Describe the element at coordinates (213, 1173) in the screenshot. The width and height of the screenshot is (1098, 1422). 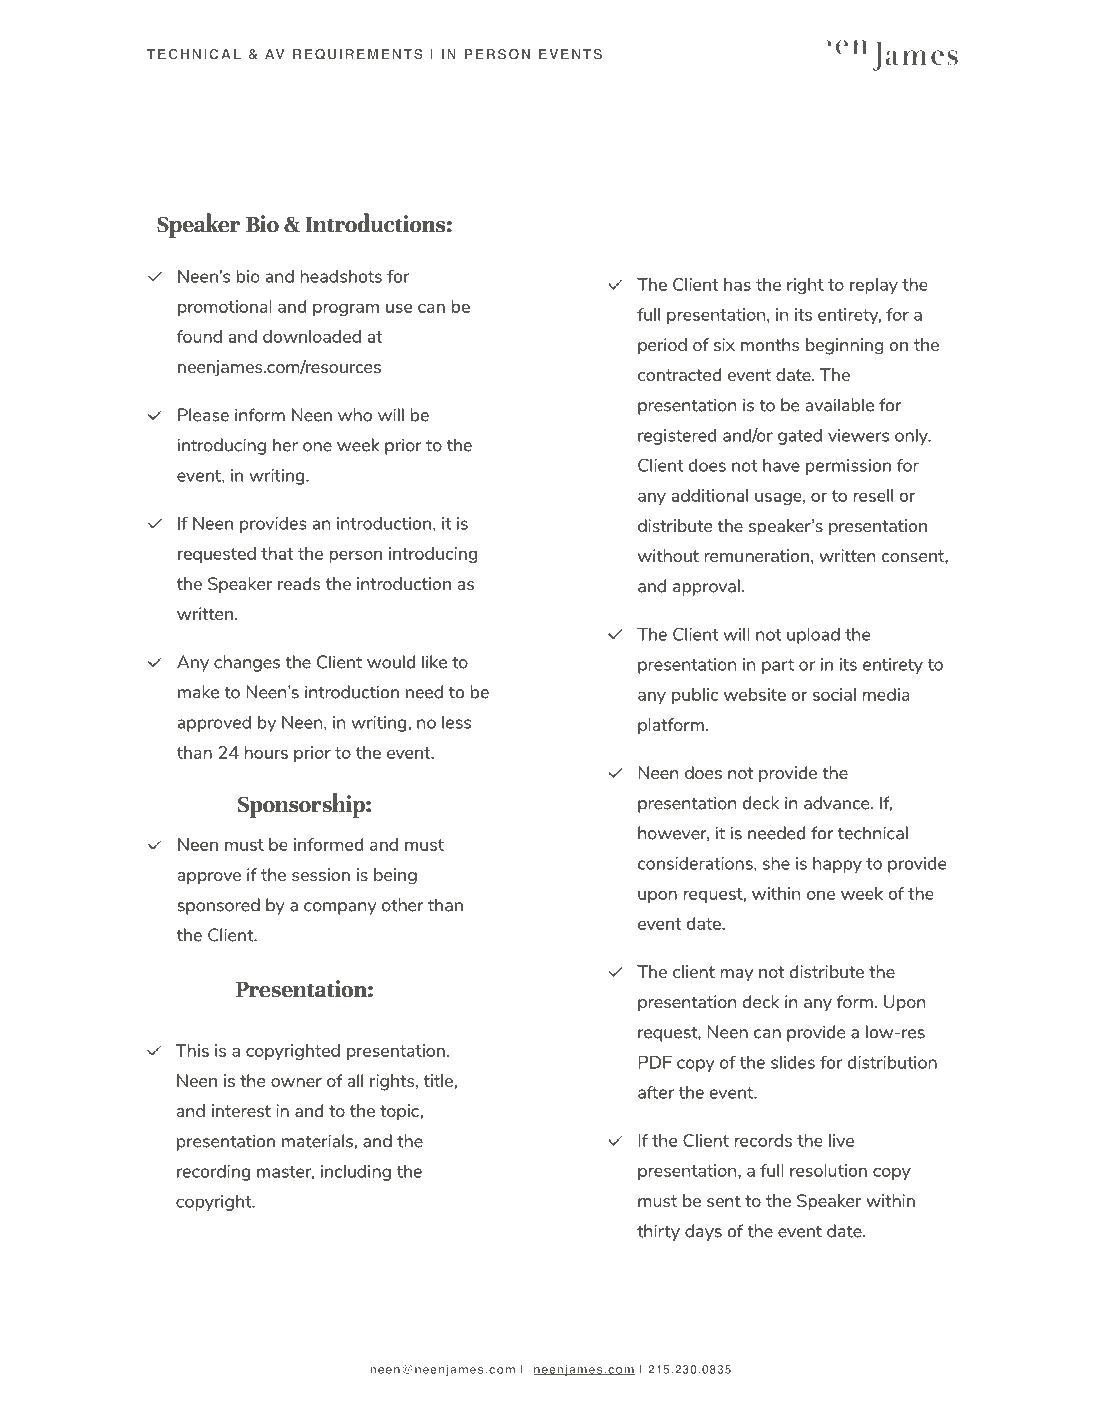
I see `recording` at that location.
